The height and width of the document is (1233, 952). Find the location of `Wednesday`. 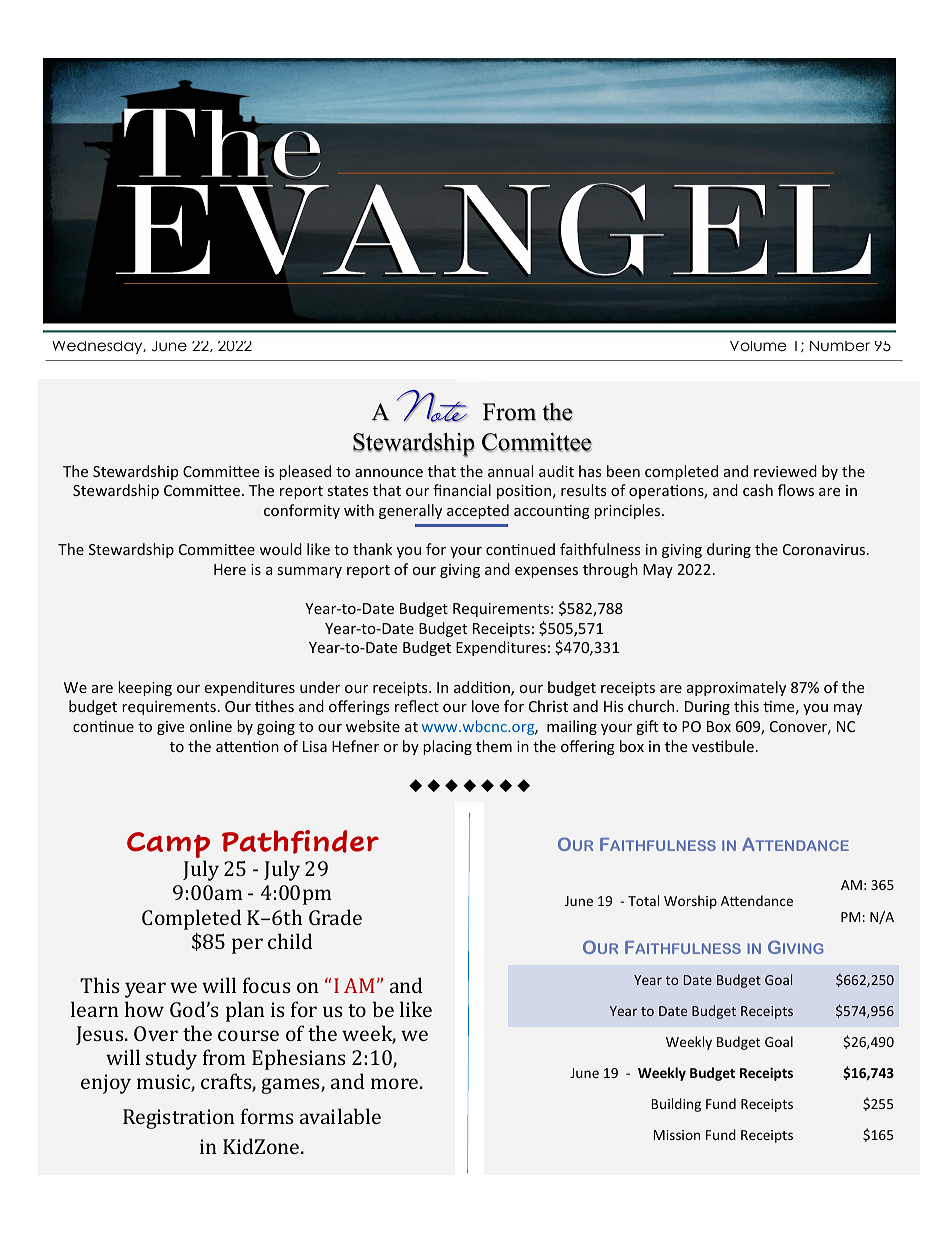

Wednesday is located at coordinates (98, 347).
